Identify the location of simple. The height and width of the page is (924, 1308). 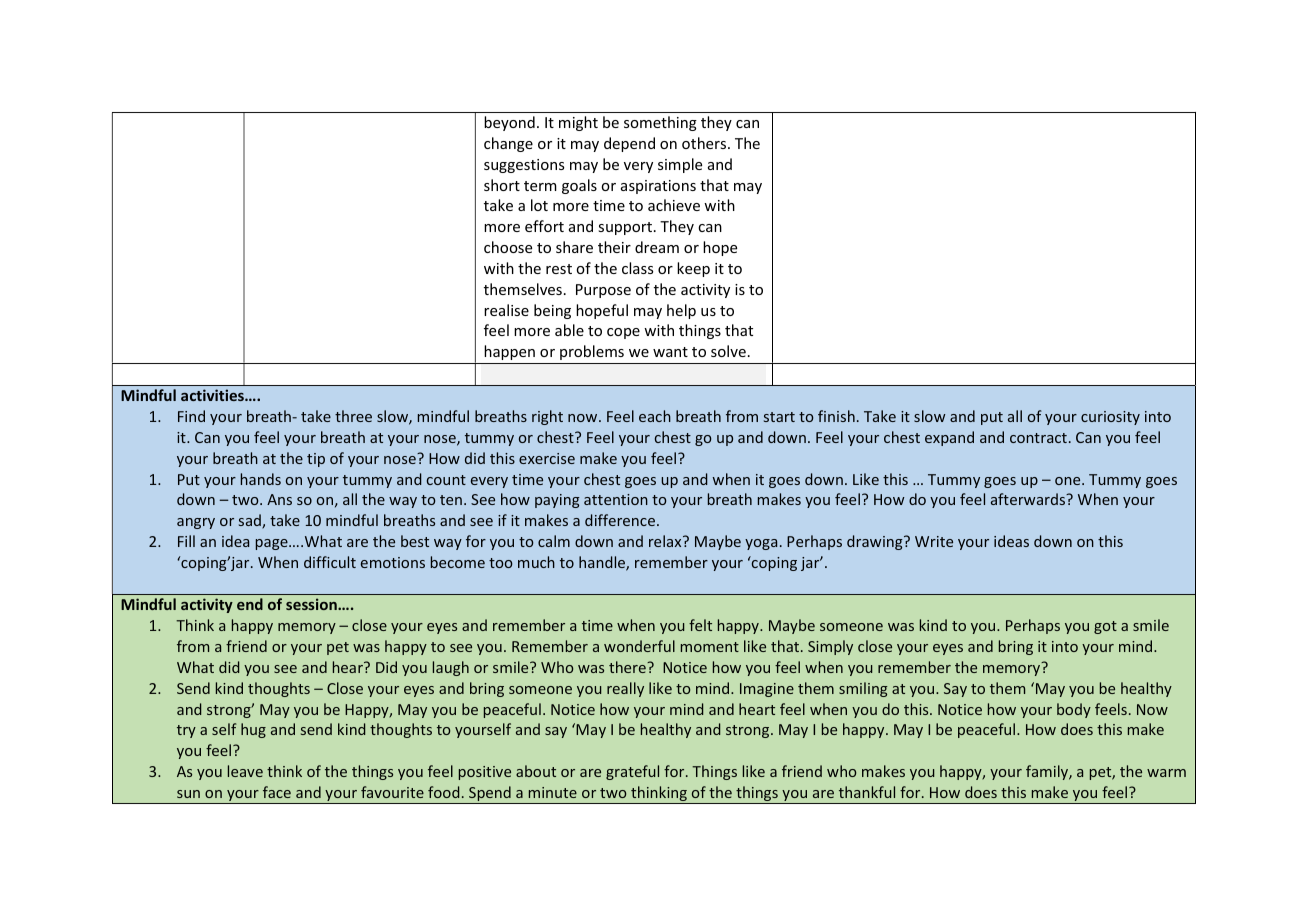
(680, 165).
